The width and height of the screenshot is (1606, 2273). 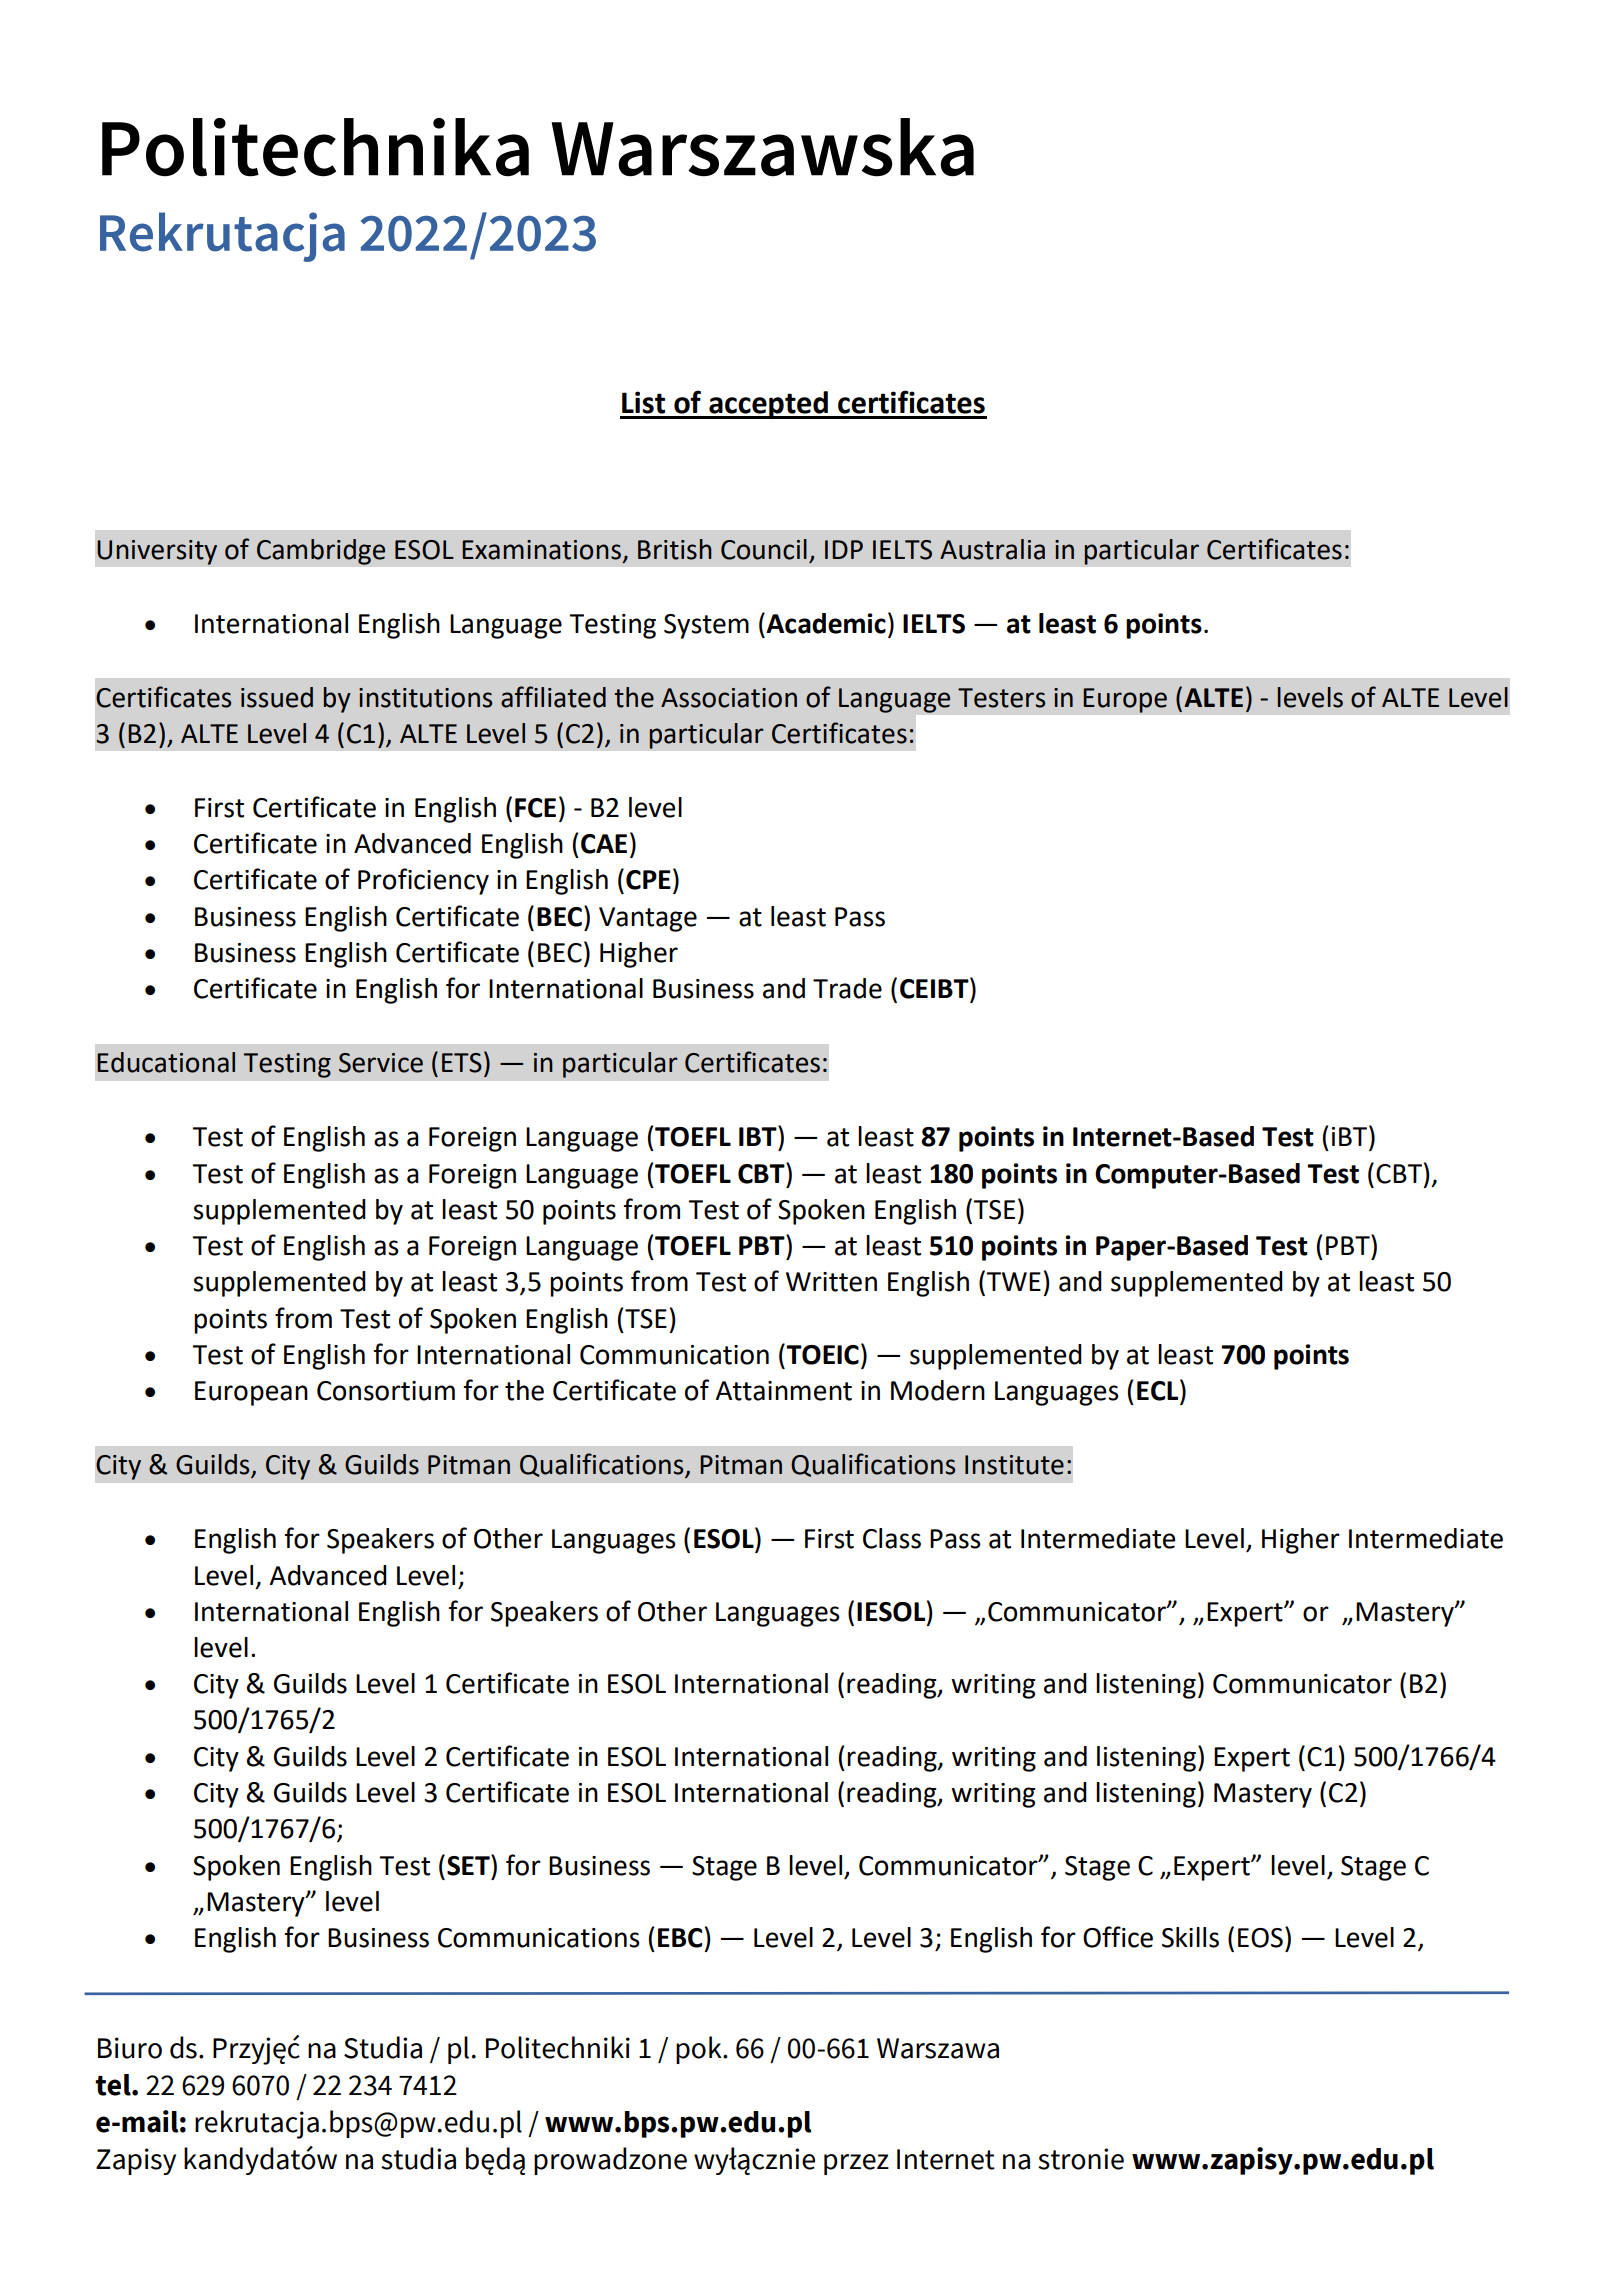 What do you see at coordinates (648, 880) in the screenshot?
I see `CPE` at bounding box center [648, 880].
